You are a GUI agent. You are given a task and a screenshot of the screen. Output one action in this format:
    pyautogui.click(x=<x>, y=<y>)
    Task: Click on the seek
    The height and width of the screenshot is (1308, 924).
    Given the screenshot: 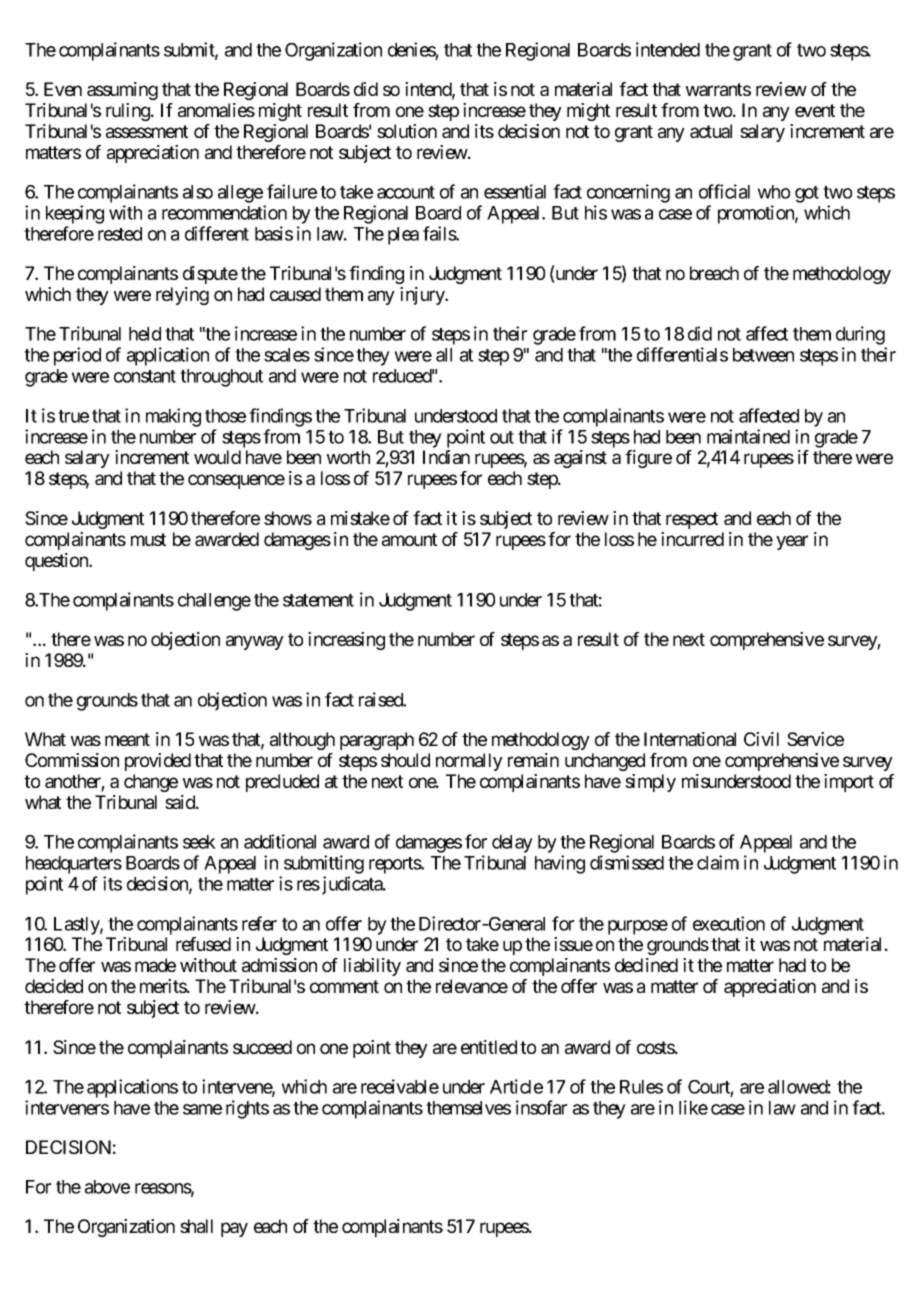 What is the action you would take?
    pyautogui.click(x=199, y=842)
